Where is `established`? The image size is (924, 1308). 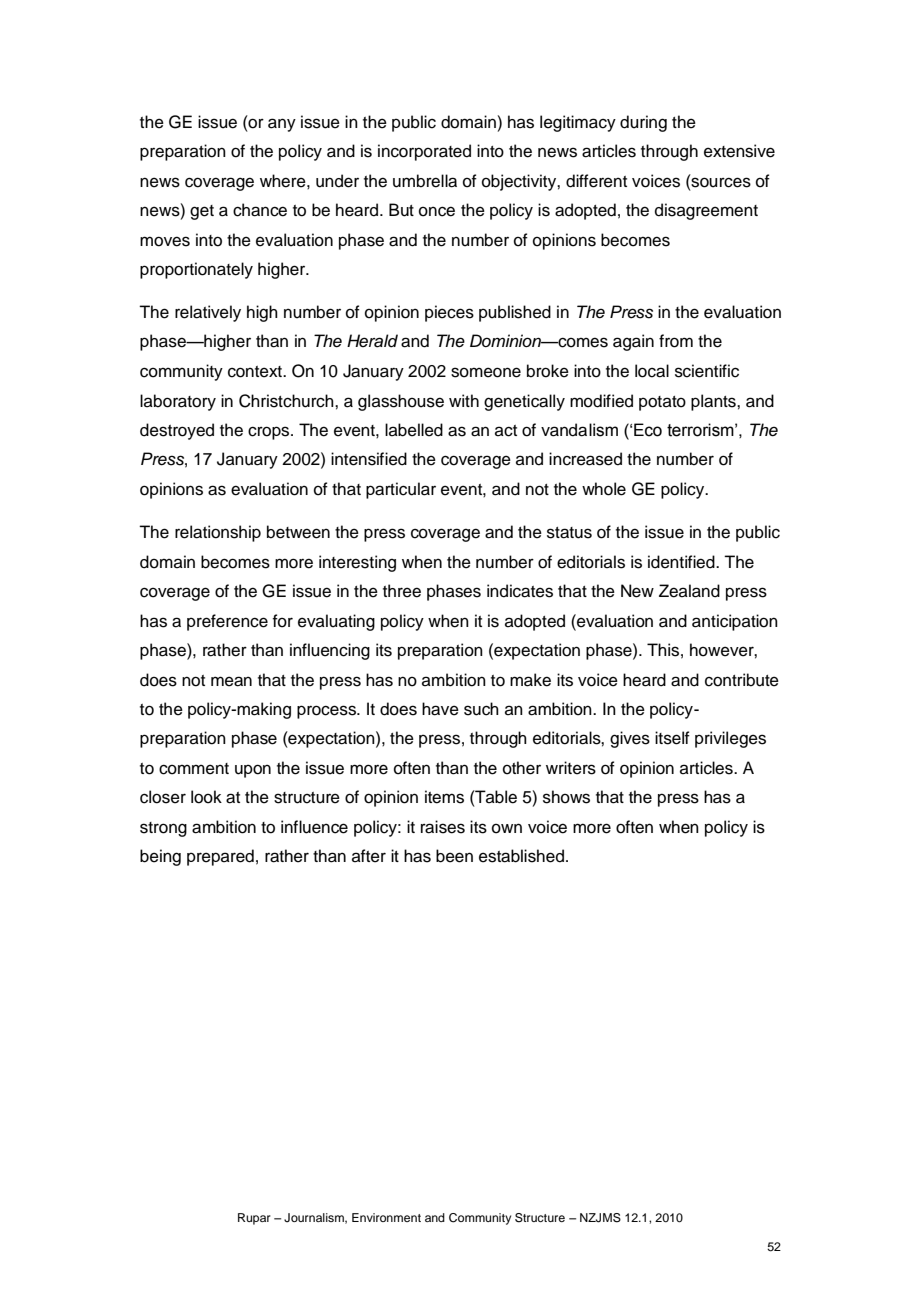
established is located at coordinates (523, 856).
